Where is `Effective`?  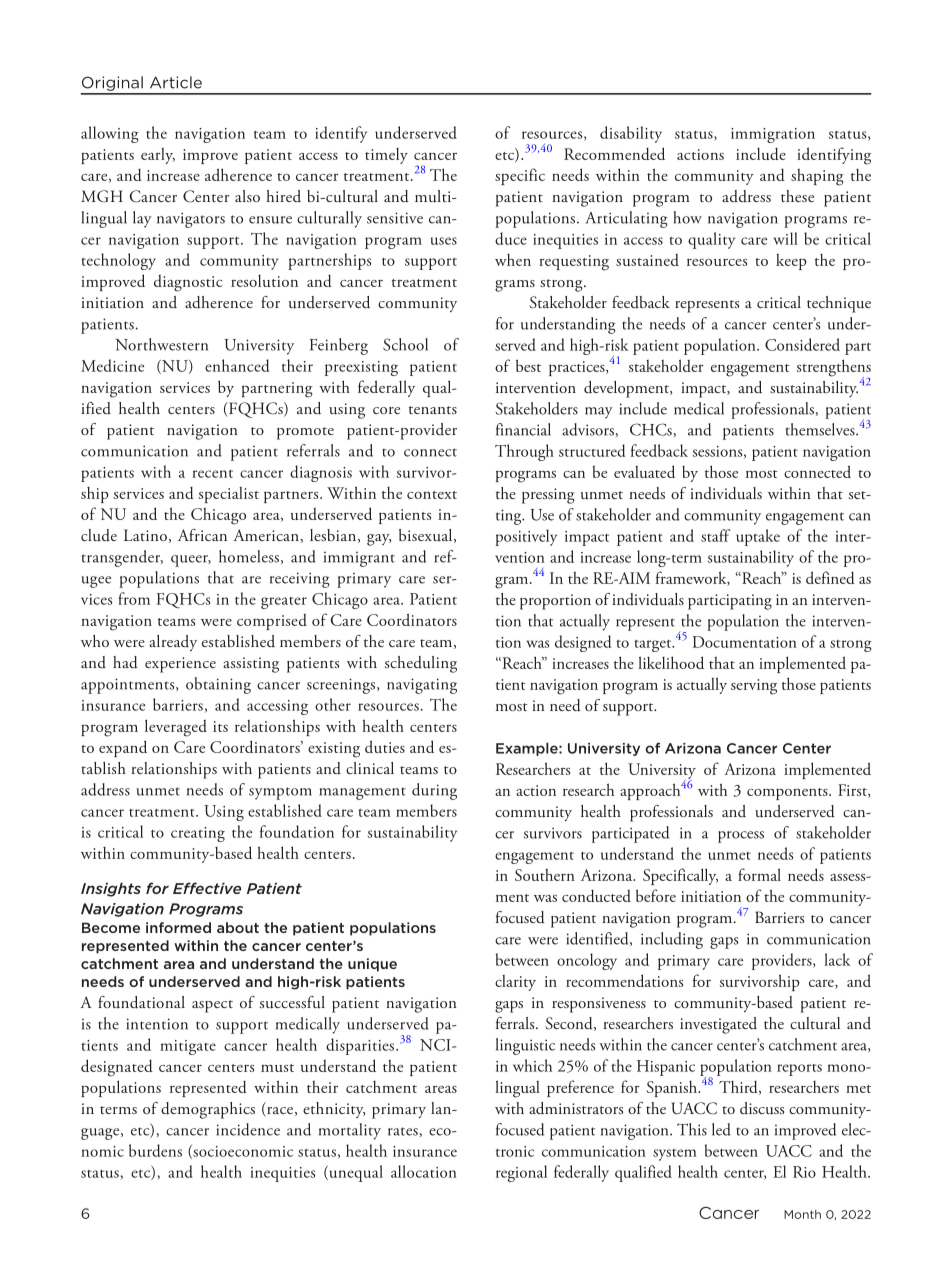
Effective is located at coordinates (207, 888).
